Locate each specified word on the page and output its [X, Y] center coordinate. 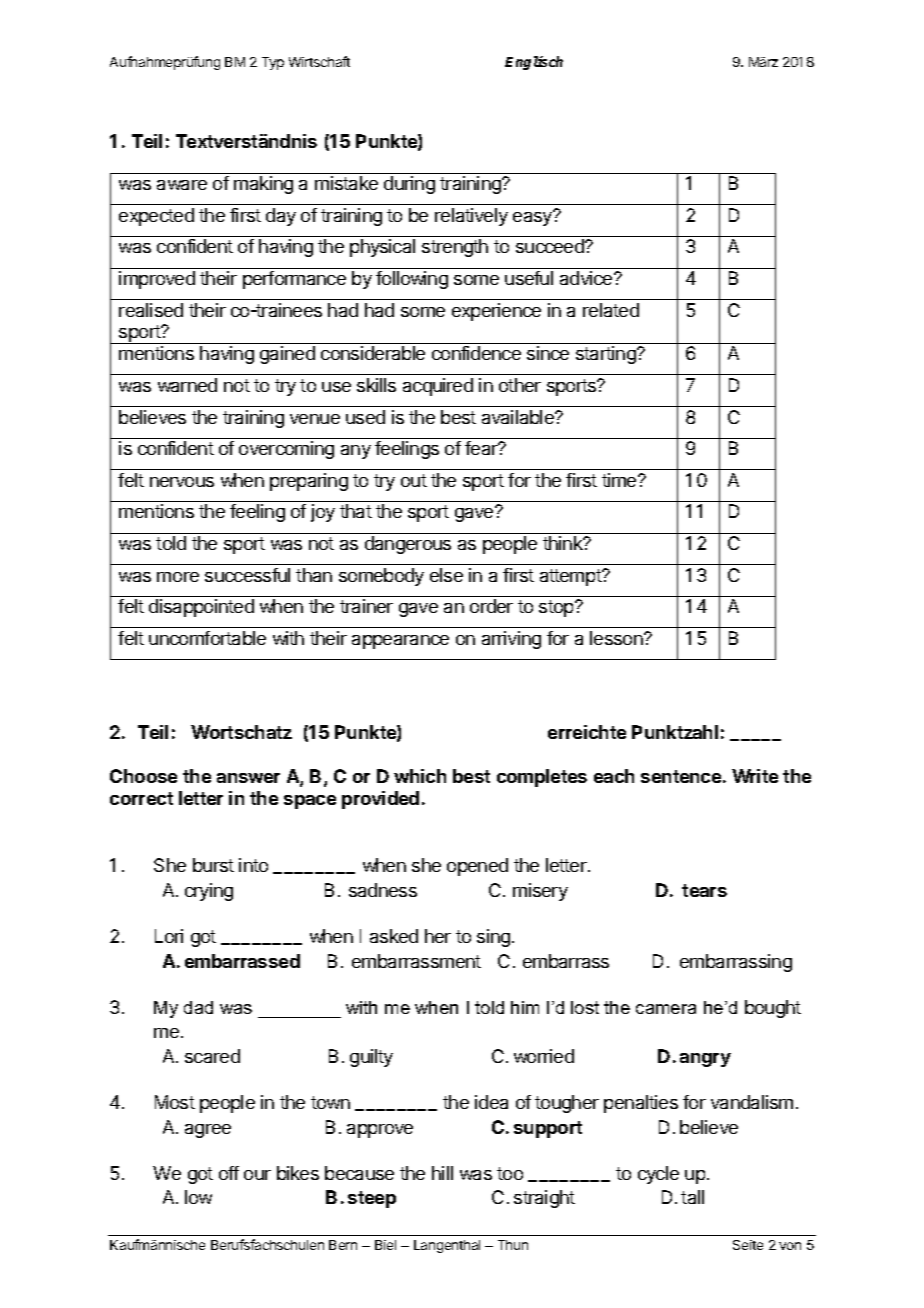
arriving [511, 640]
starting [607, 355]
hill [442, 1173]
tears [704, 890]
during [409, 185]
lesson [617, 638]
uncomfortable [207, 638]
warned [187, 385]
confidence [476, 353]
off [229, 1173]
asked [394, 936]
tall [692, 1197]
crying [209, 892]
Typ [273, 63]
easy [534, 218]
